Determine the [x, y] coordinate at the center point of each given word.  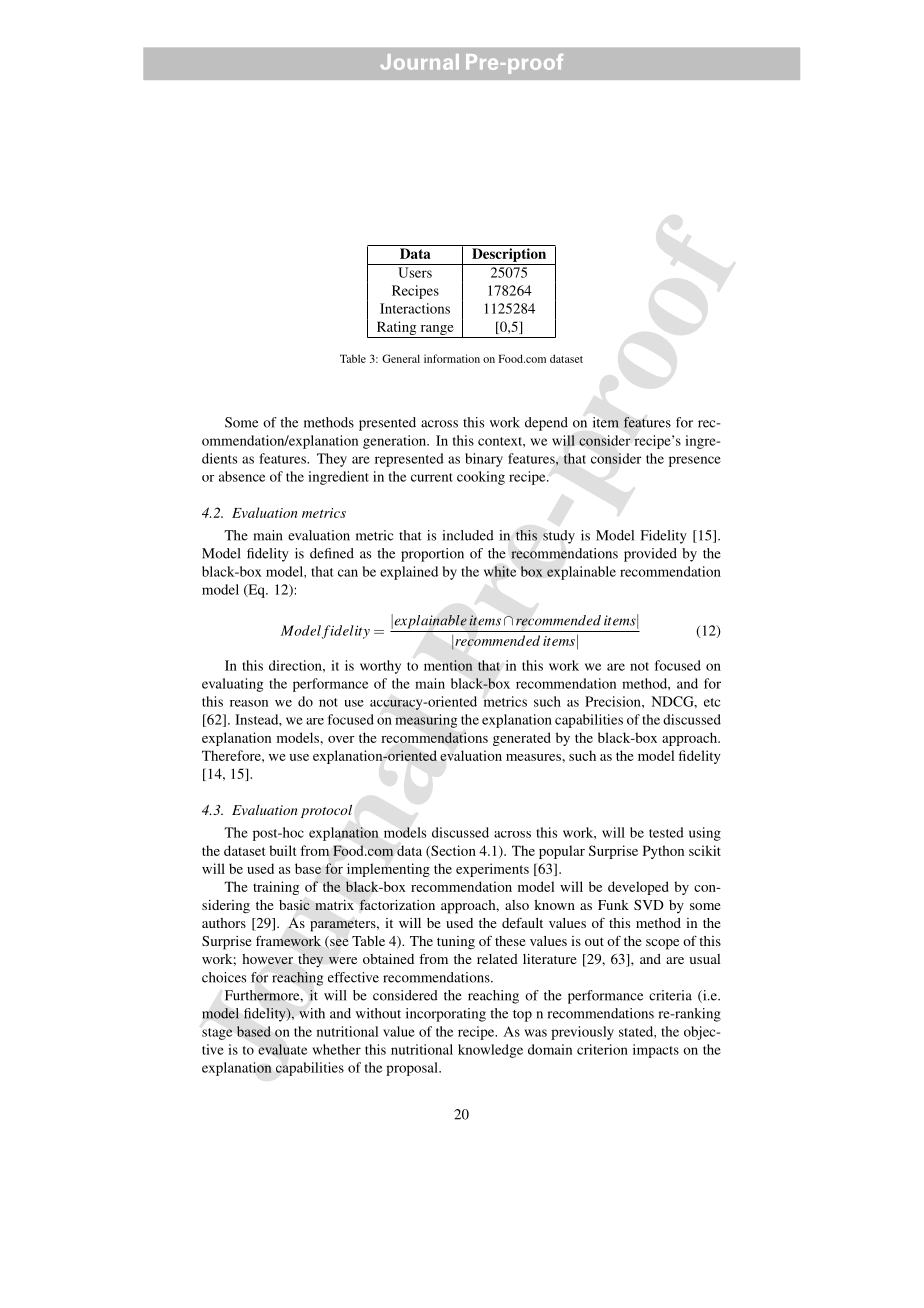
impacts [656, 1051]
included [468, 535]
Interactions [415, 308]
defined [332, 553]
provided [650, 555]
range [437, 330]
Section [452, 851]
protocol [326, 811]
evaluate [282, 1049]
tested [666, 832]
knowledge [490, 1051]
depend [546, 424]
